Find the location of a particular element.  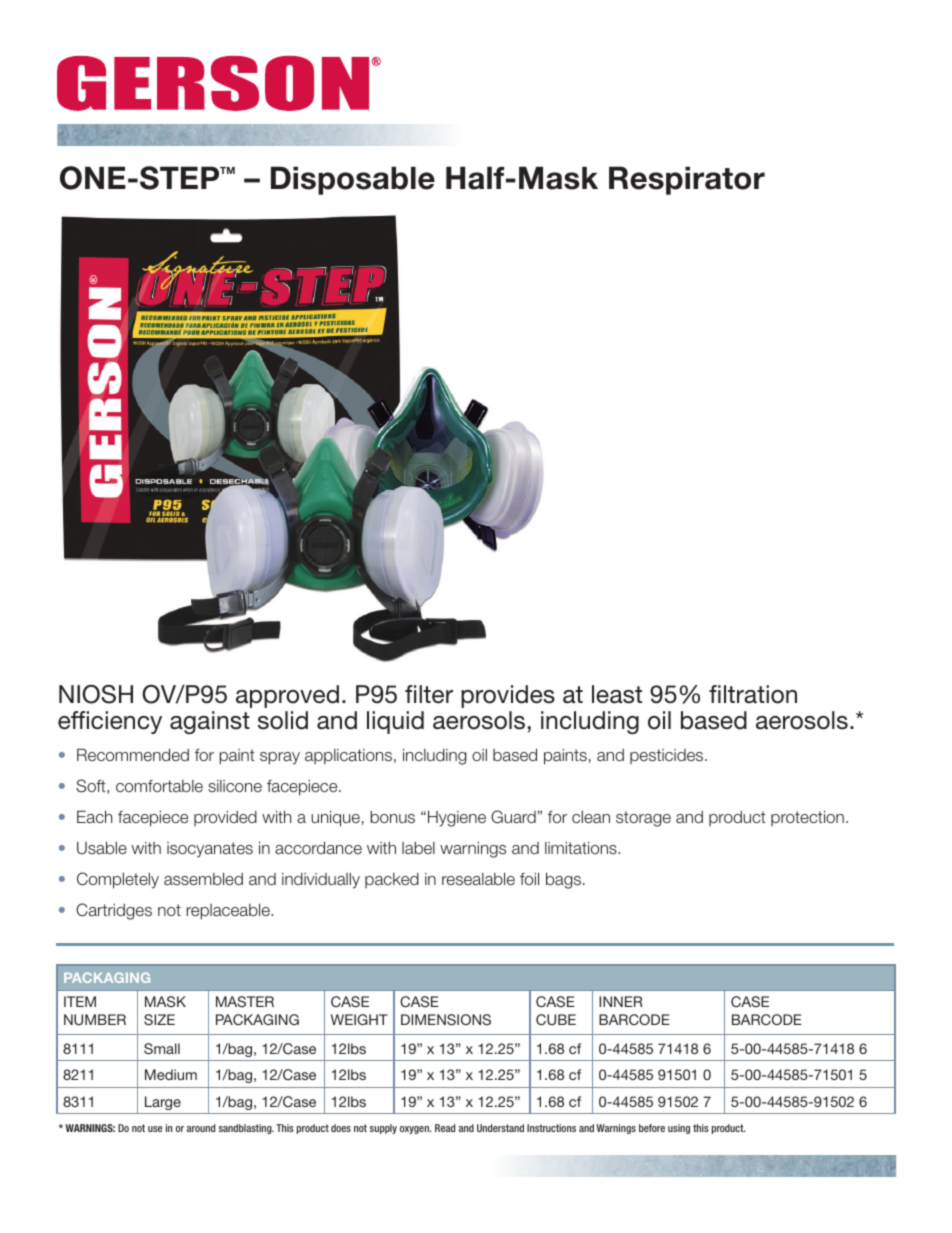

assembled is located at coordinates (203, 878).
